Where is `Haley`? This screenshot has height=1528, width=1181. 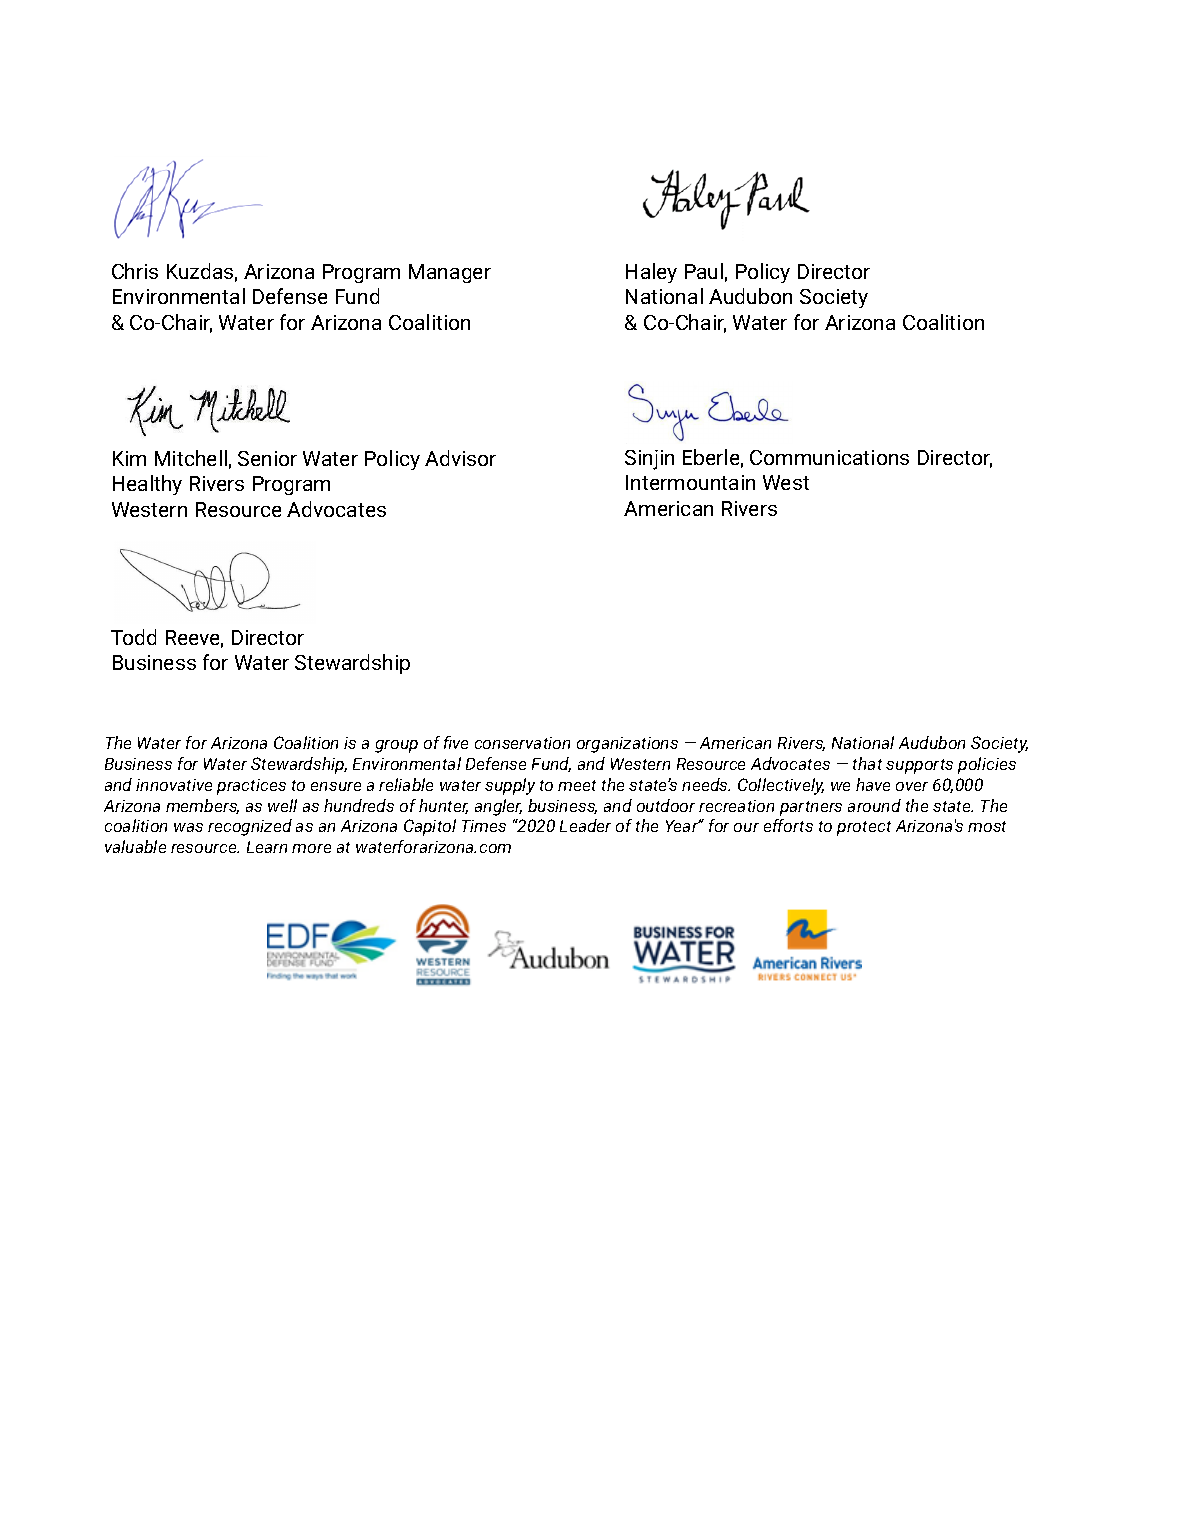 Haley is located at coordinates (651, 273).
